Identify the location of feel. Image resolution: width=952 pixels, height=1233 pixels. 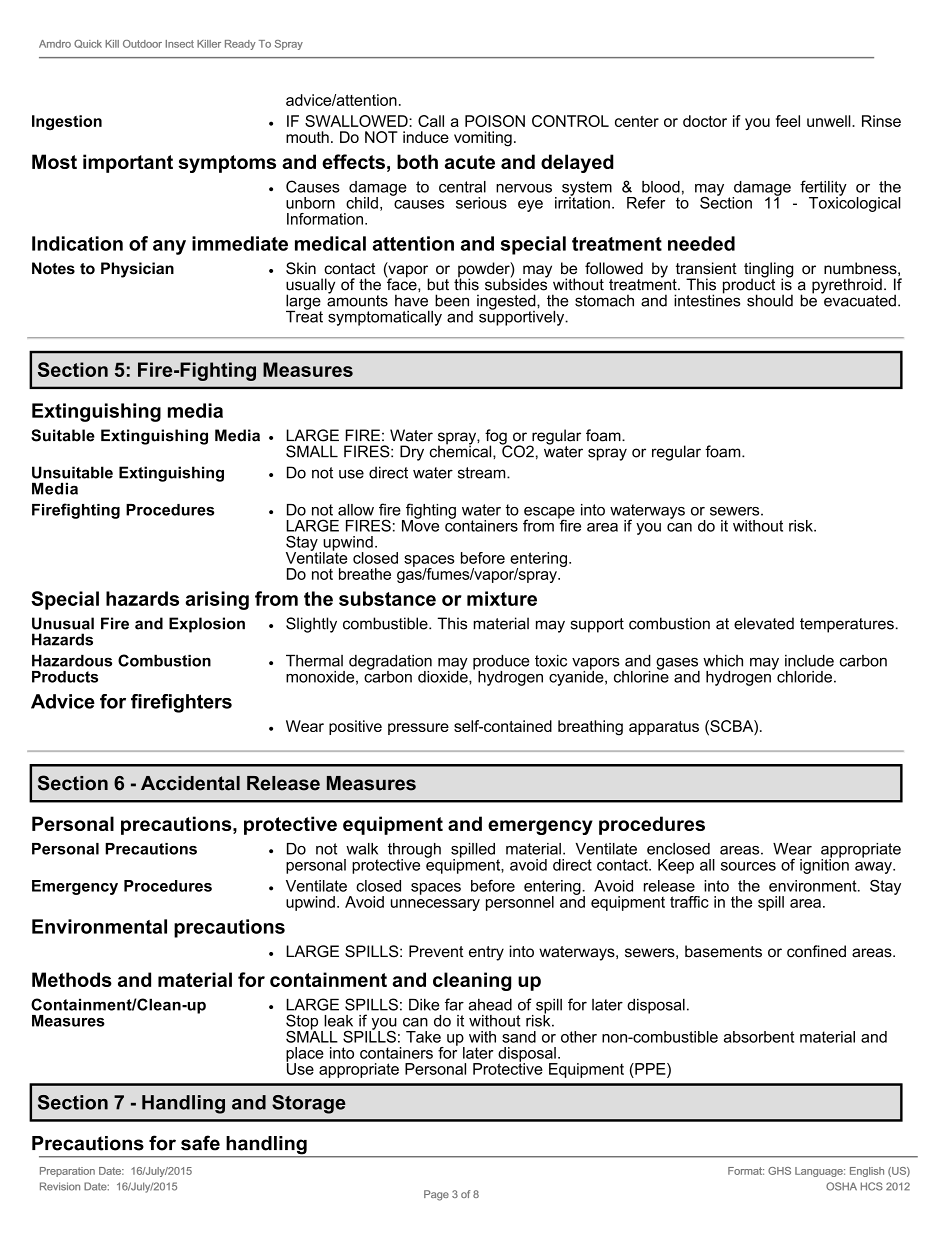
(788, 121).
